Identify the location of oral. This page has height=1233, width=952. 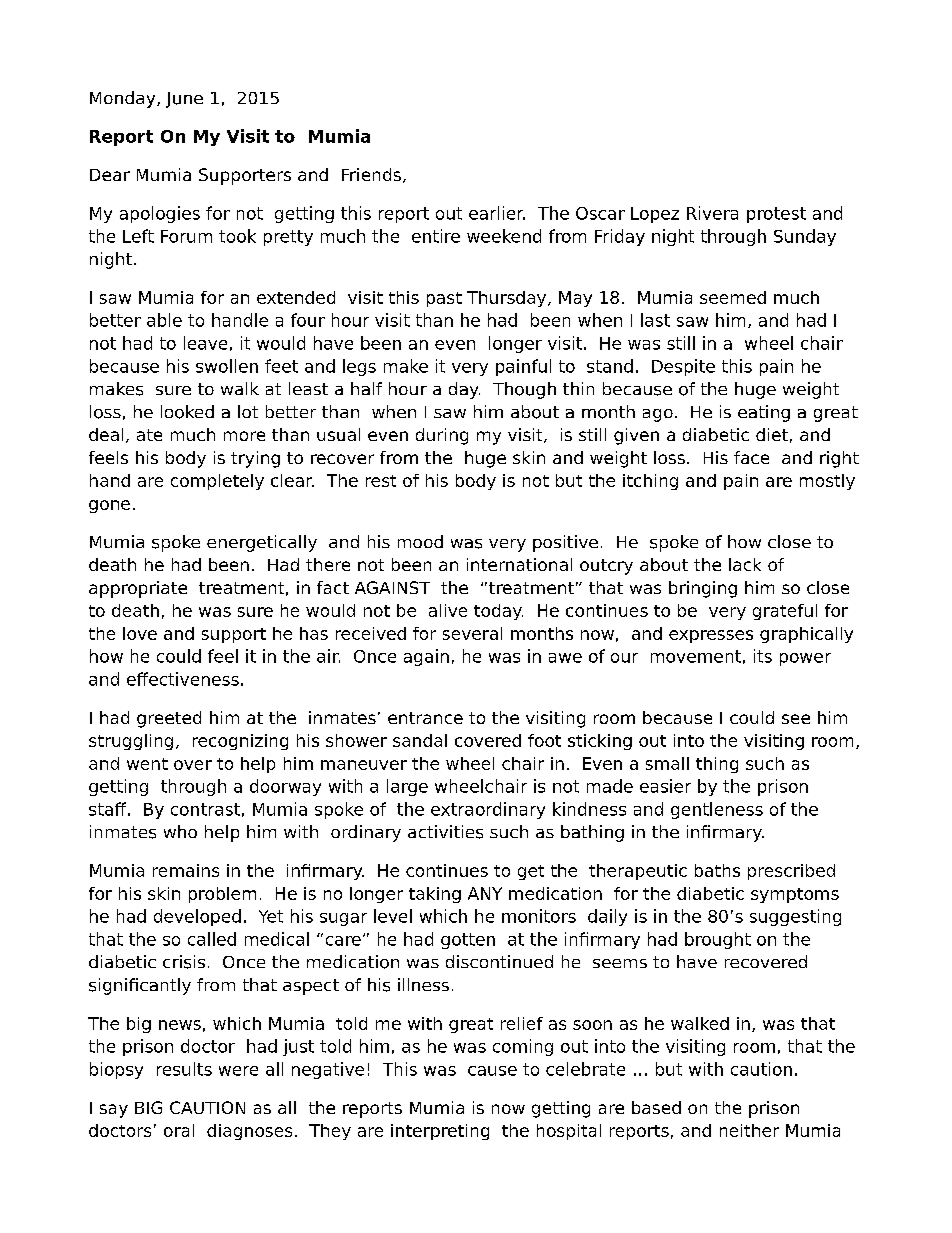
(179, 1130).
